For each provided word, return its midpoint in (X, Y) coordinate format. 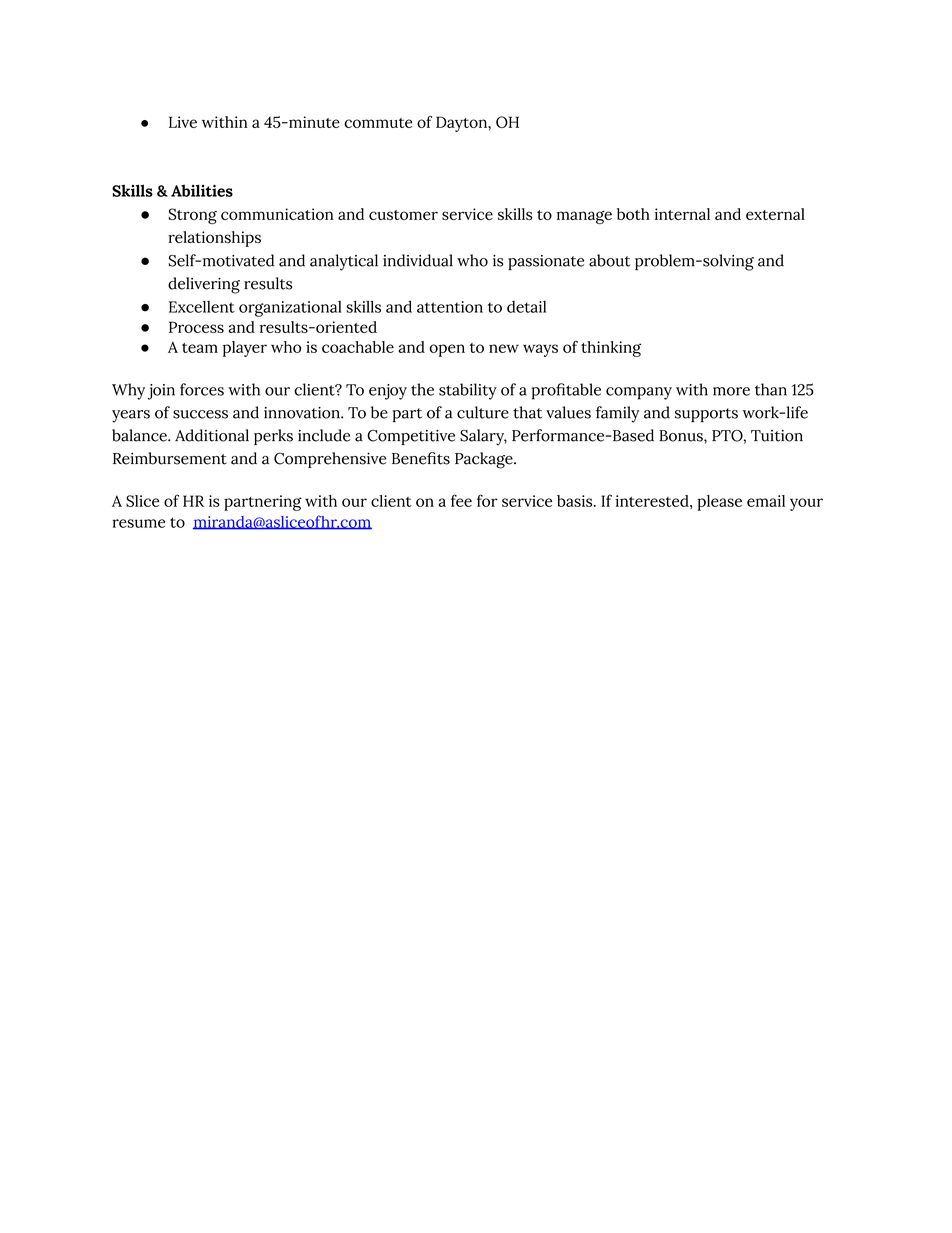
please (719, 503)
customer (403, 215)
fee (461, 500)
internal (682, 214)
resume (138, 523)
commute (378, 123)
